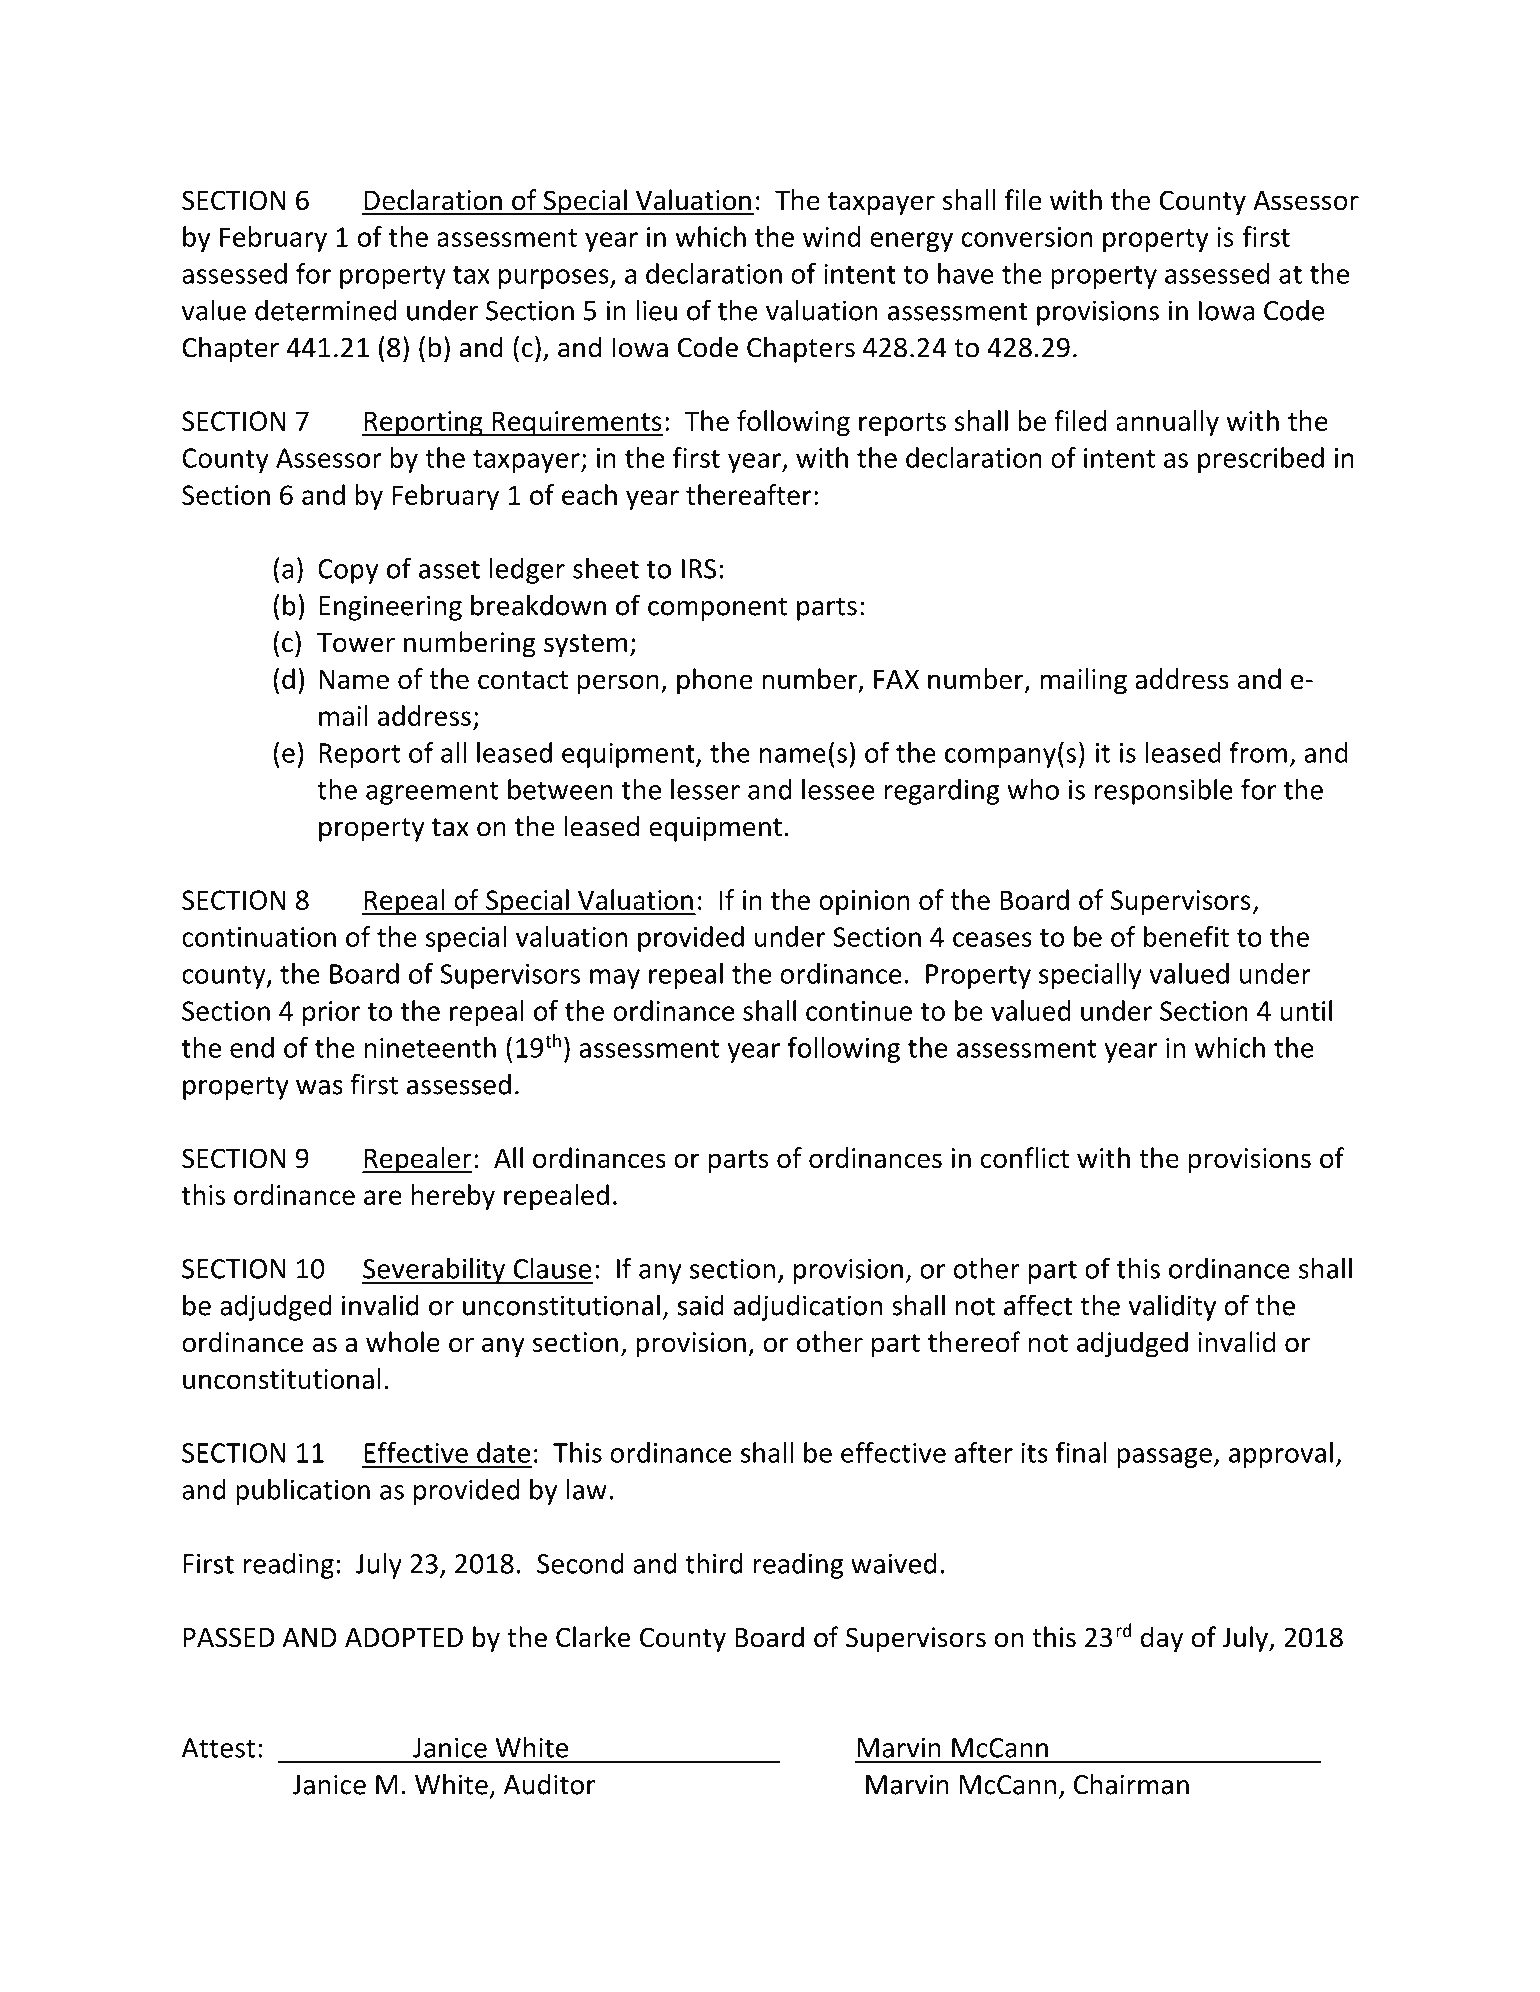 The width and height of the image is (1540, 1992). What do you see at coordinates (348, 571) in the image?
I see `Copy` at bounding box center [348, 571].
